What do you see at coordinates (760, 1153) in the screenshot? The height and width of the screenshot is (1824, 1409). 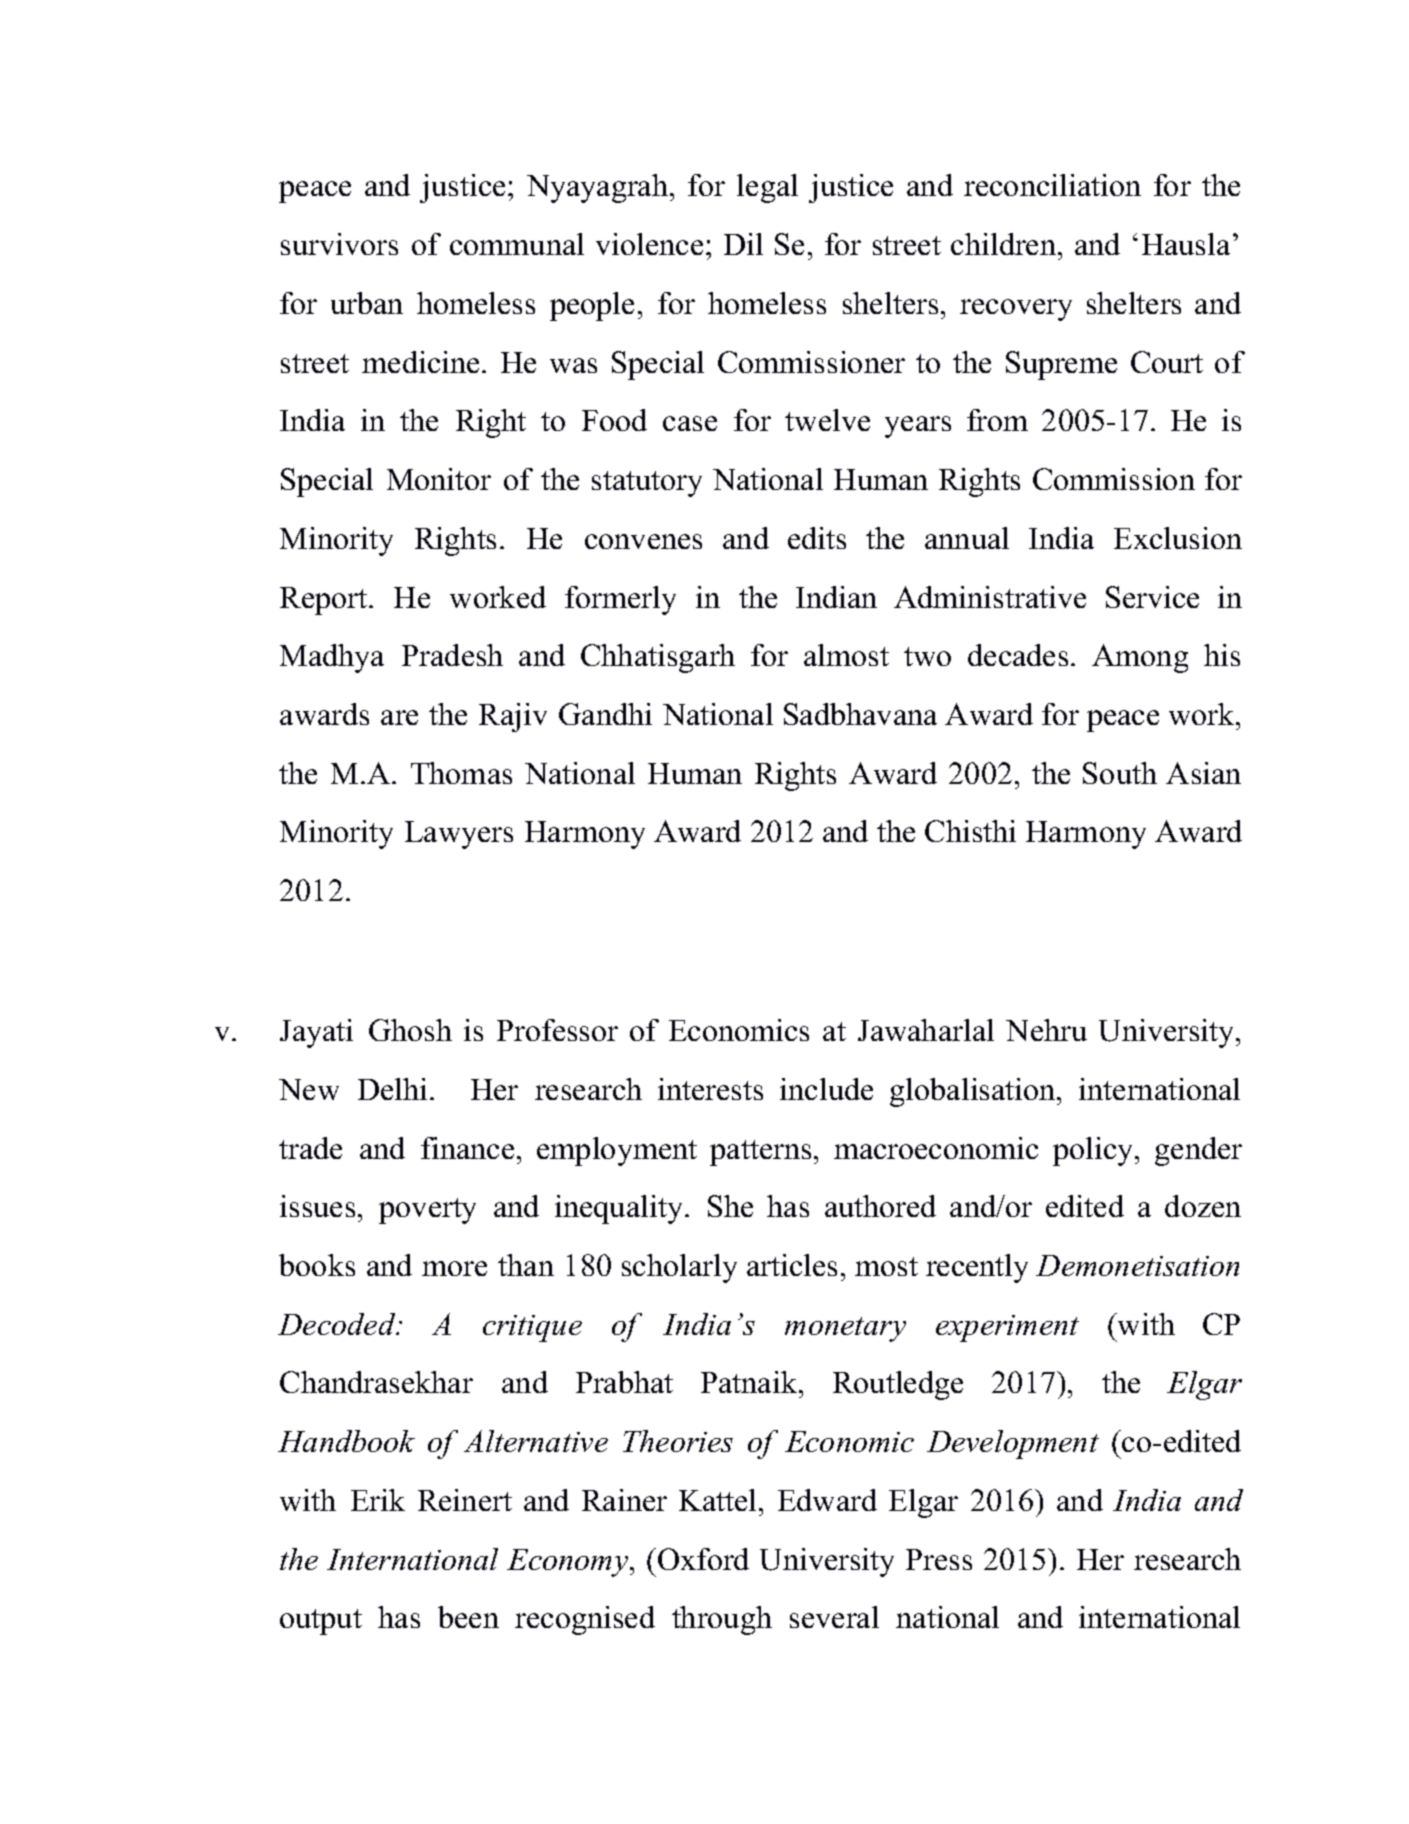 I see `patterns` at bounding box center [760, 1153].
